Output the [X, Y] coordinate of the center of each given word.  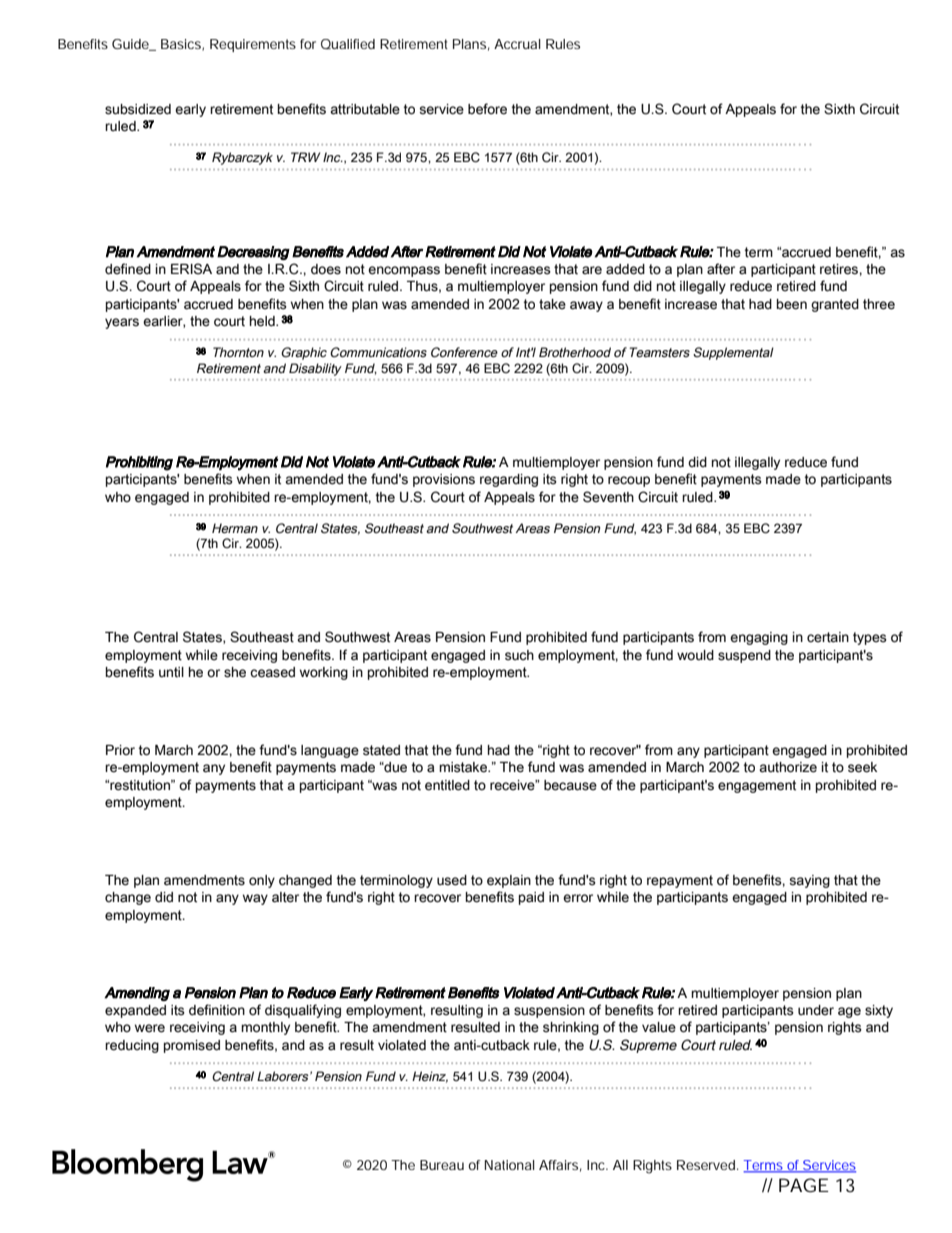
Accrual [517, 44]
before [487, 109]
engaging [759, 638]
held [263, 321]
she [235, 672]
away [586, 306]
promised [192, 1046]
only [262, 881]
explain [509, 881]
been [792, 304]
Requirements [253, 45]
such [519, 655]
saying [809, 881]
